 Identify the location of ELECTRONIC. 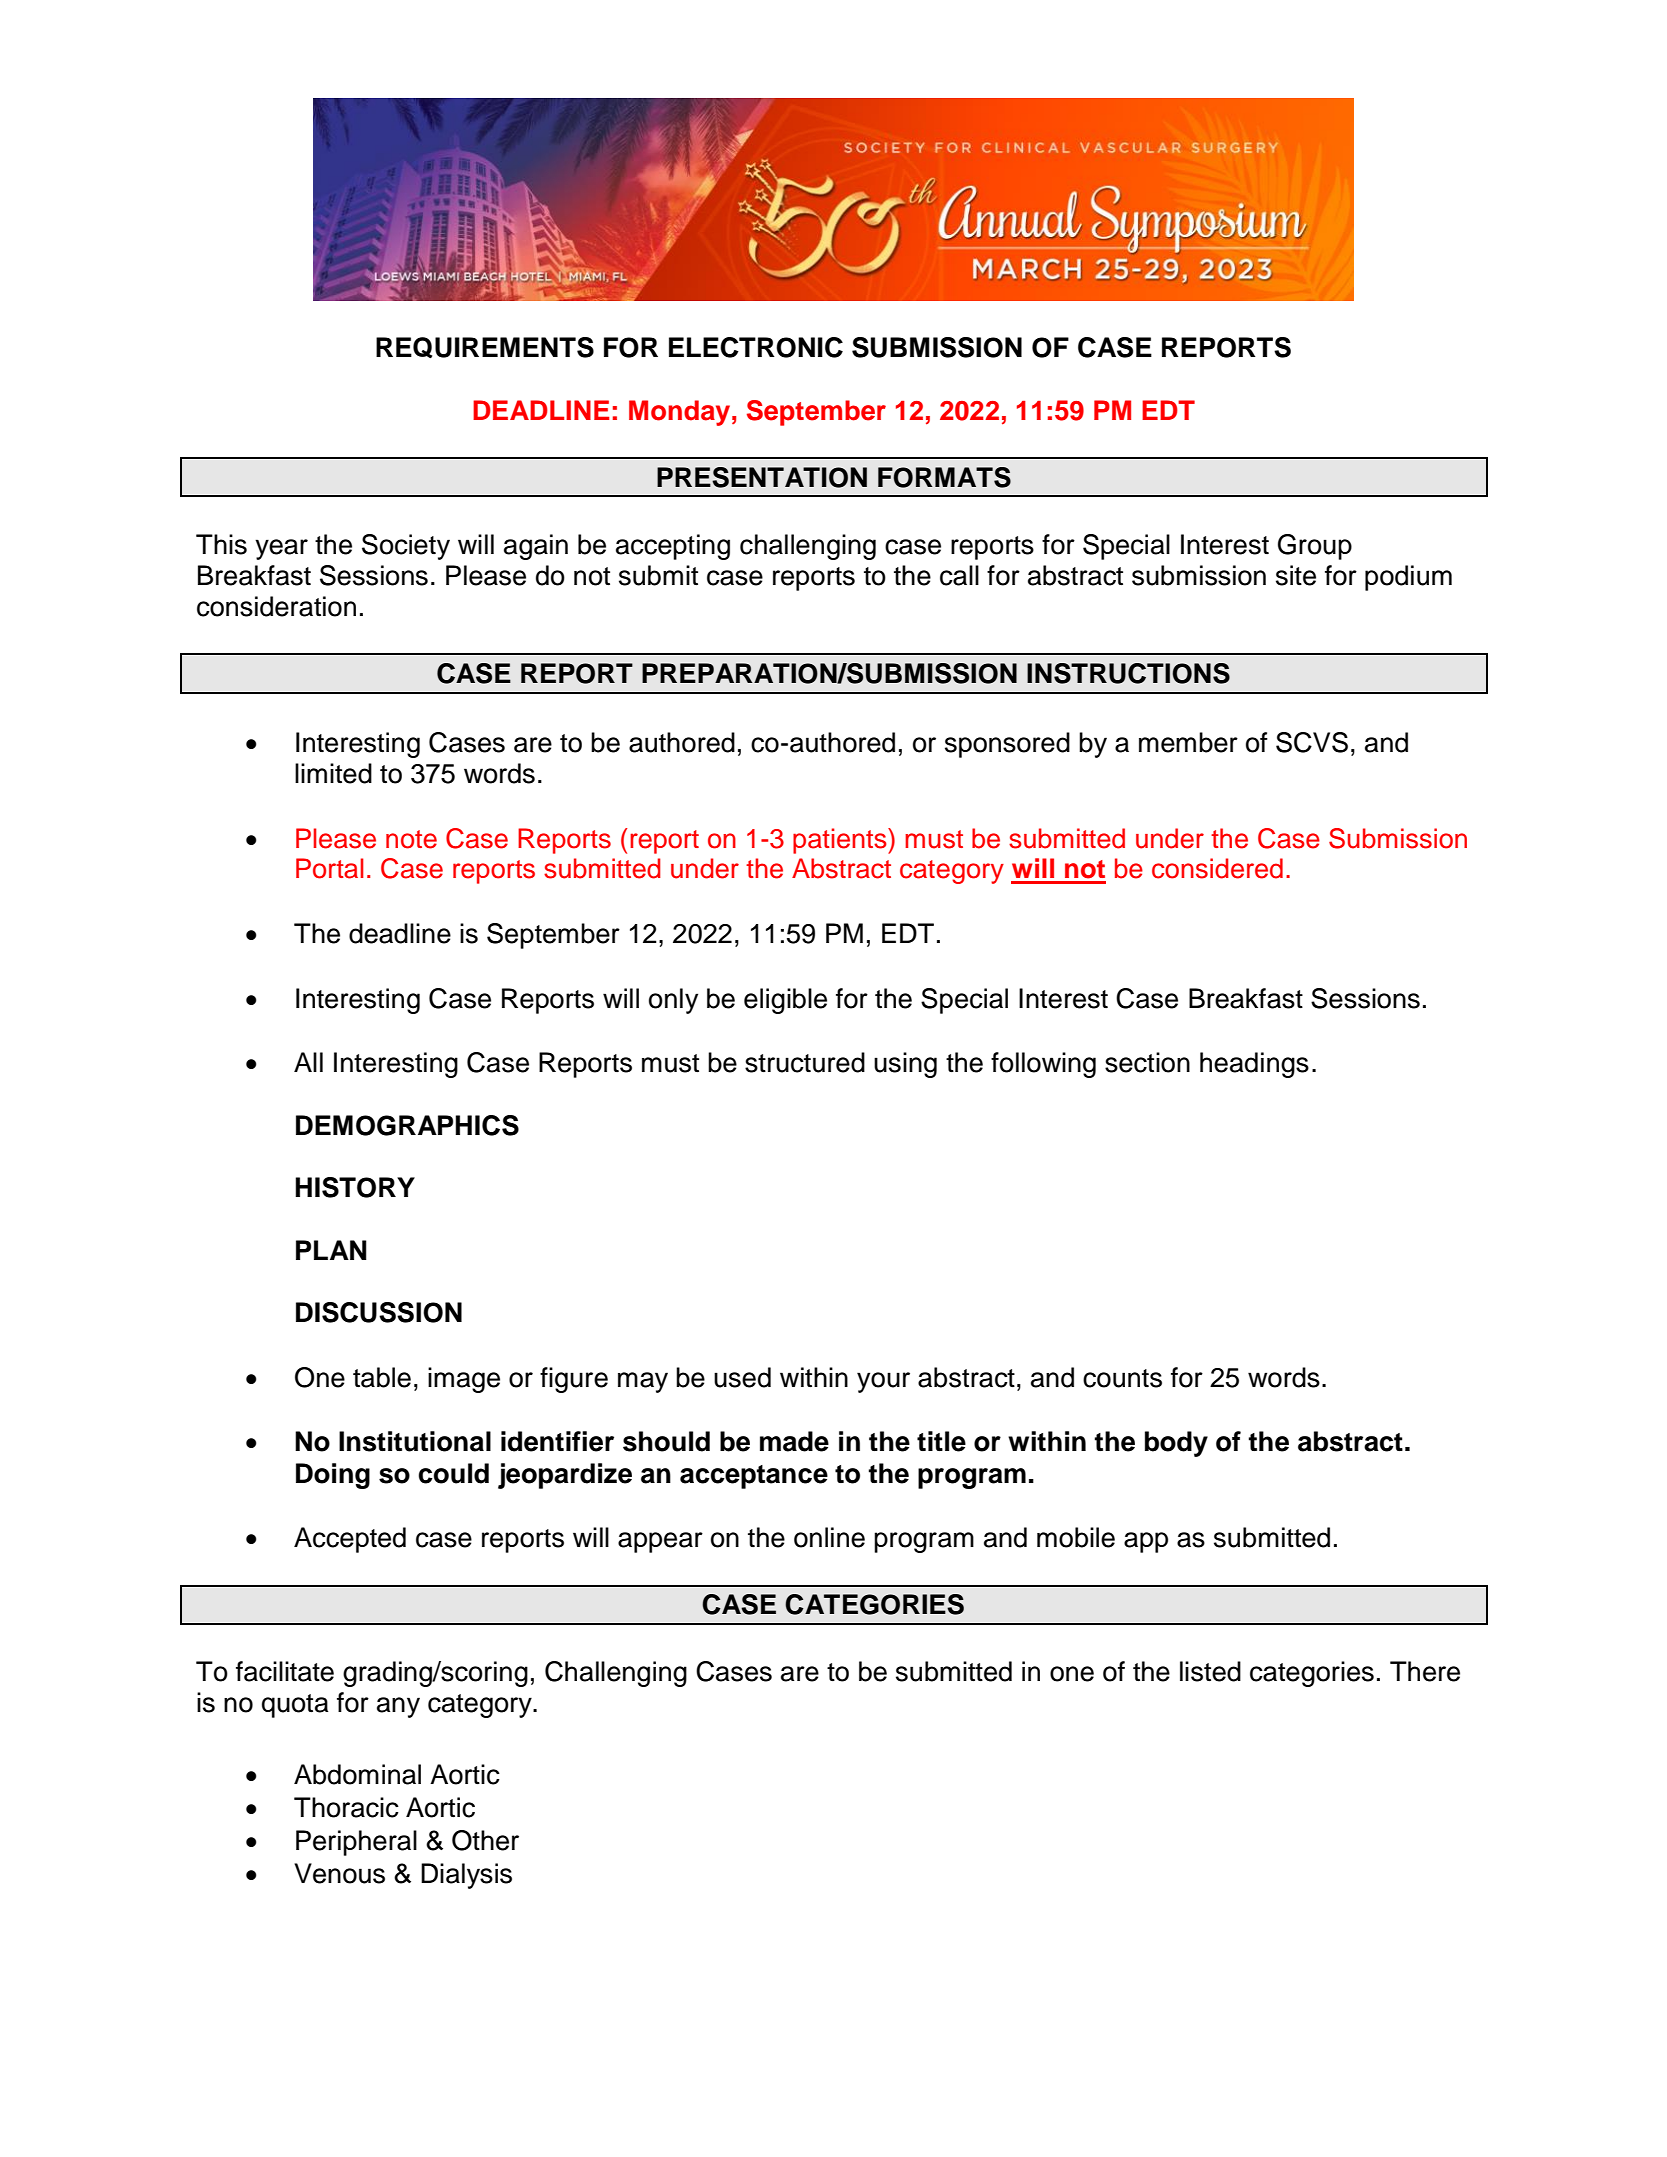
(756, 347).
